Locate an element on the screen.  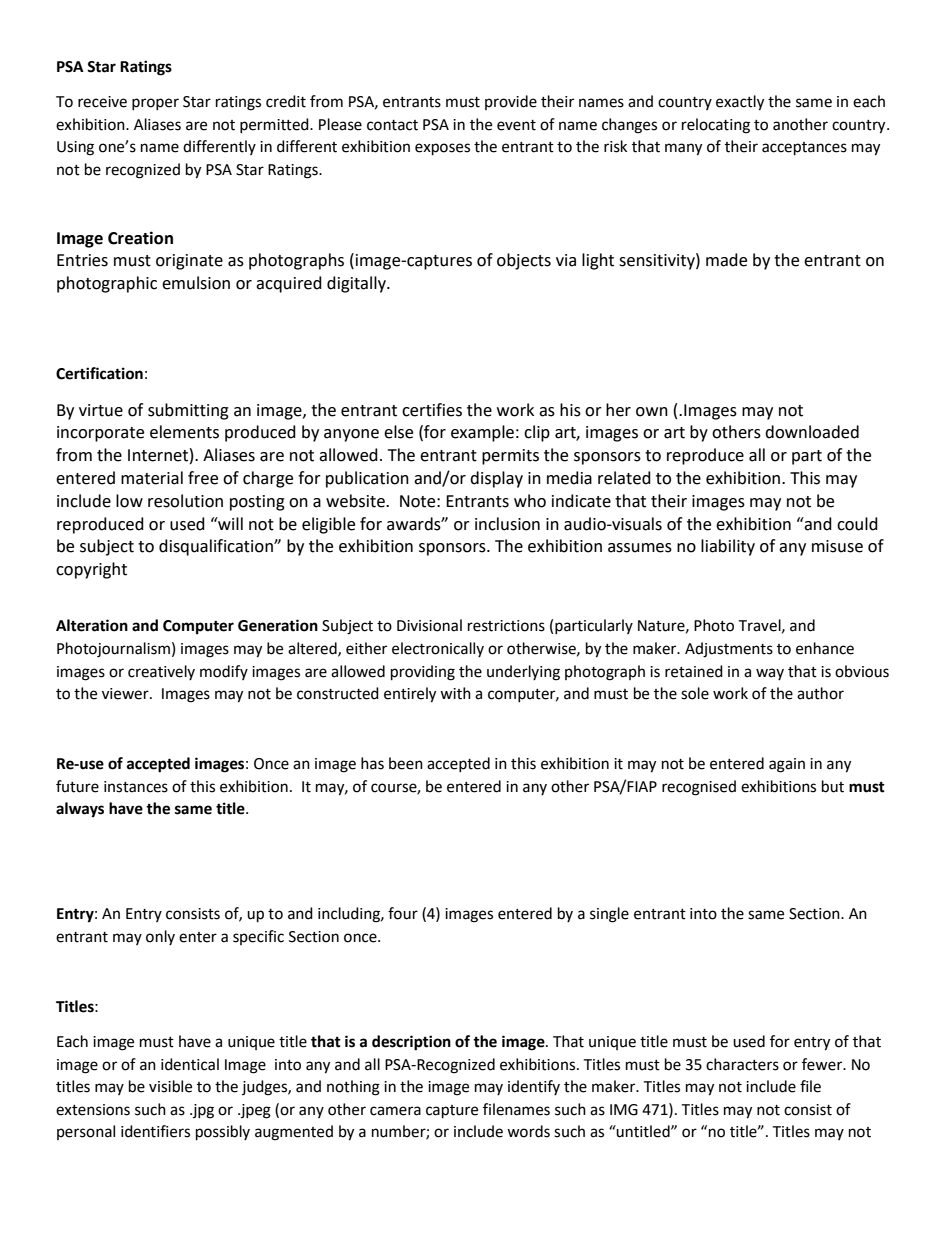
material is located at coordinates (152, 478).
